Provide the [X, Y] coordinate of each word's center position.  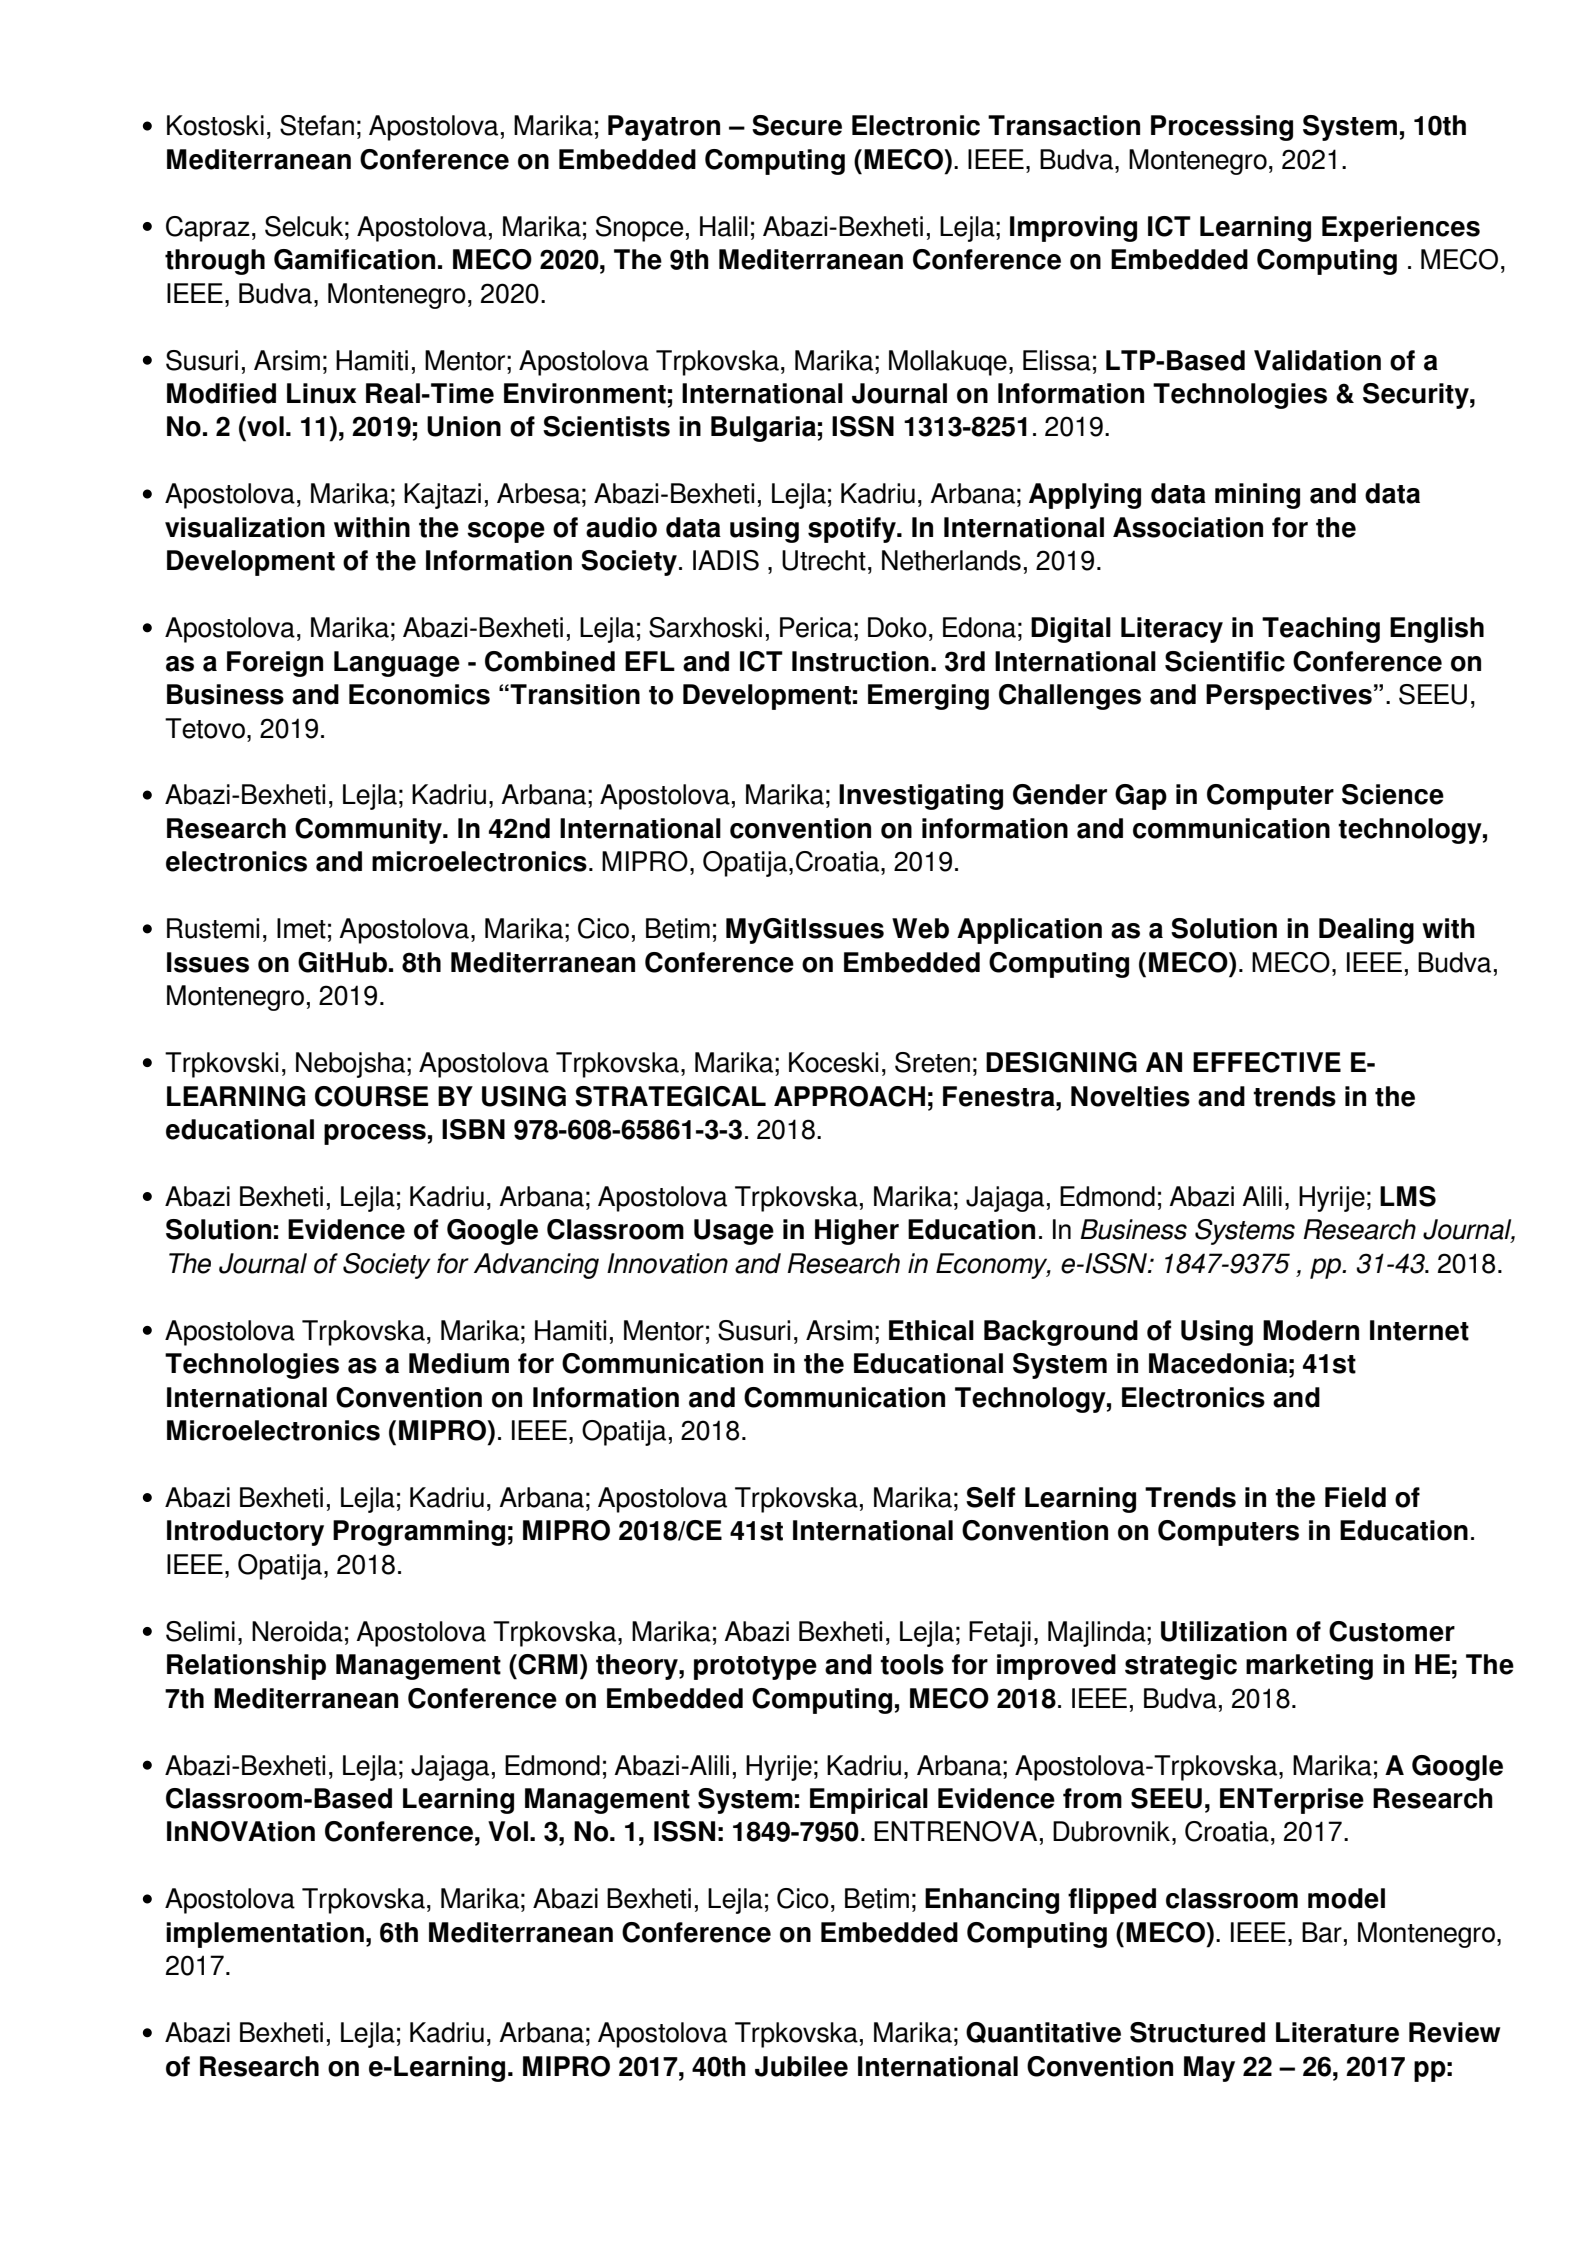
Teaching [1321, 630]
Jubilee [801, 2066]
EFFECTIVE [1267, 1062]
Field [1355, 1497]
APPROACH [849, 1096]
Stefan [317, 125]
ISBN [473, 1129]
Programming [419, 1533]
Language [397, 664]
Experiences [1401, 229]
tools [912, 1664]
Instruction [860, 661]
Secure [797, 125]
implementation [265, 1935]
